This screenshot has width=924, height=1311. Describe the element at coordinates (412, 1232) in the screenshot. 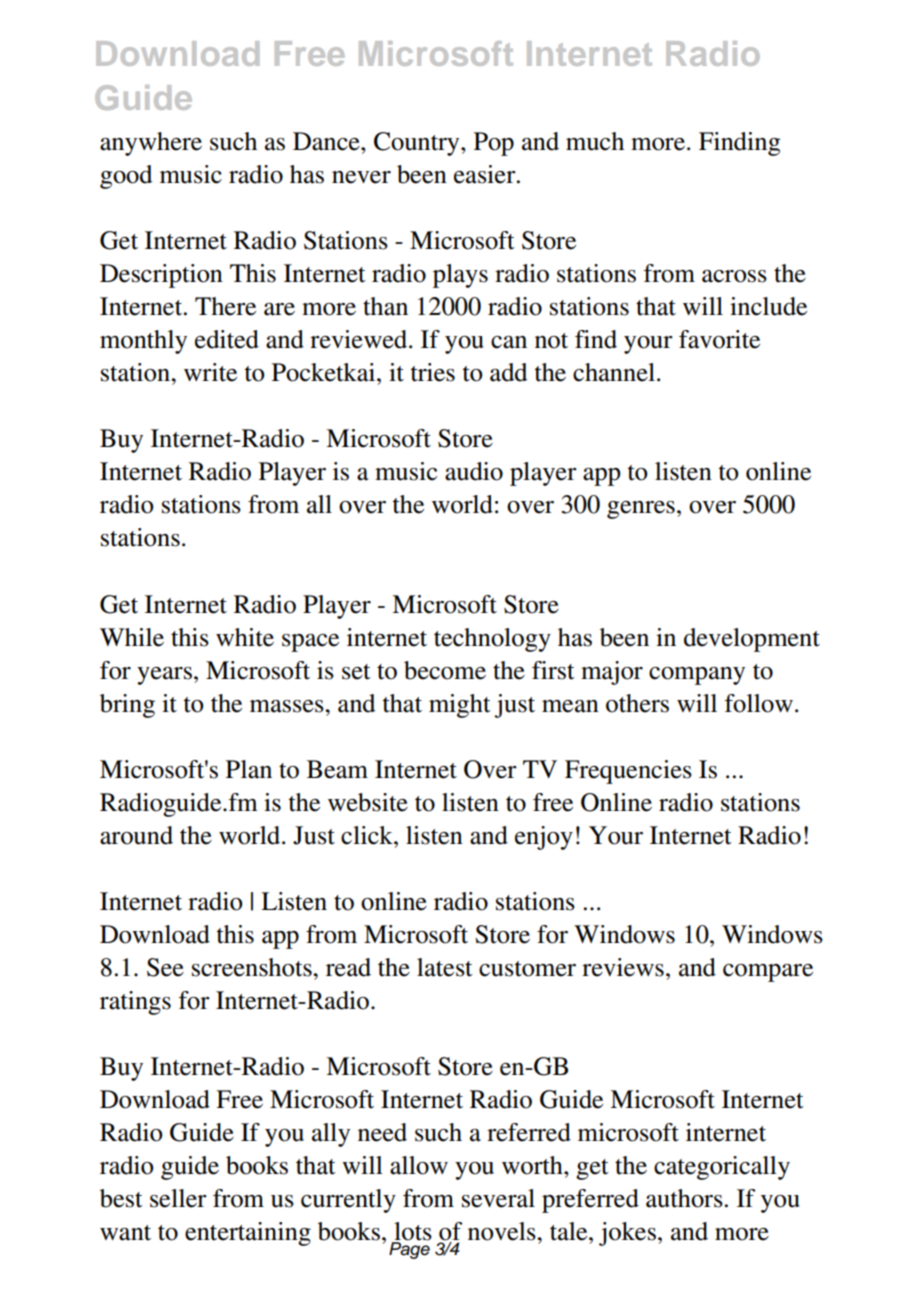

I see `lots` at that location.
